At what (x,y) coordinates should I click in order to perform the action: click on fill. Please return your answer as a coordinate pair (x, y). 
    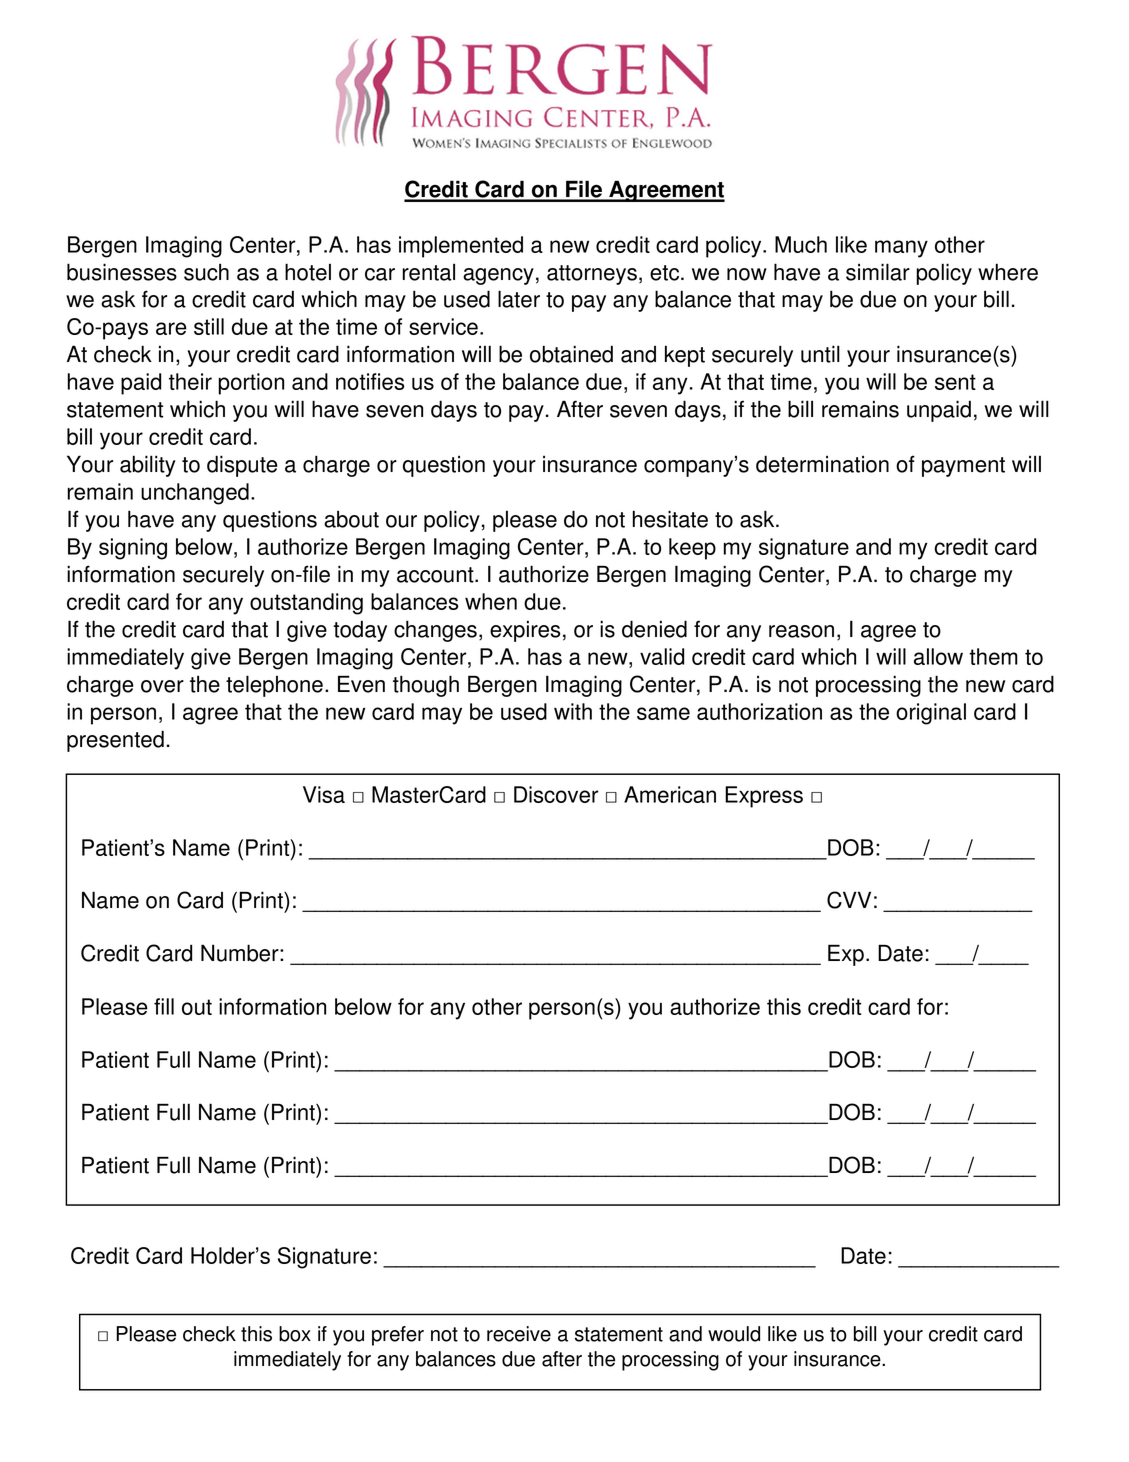
    Looking at the image, I should click on (164, 1006).
